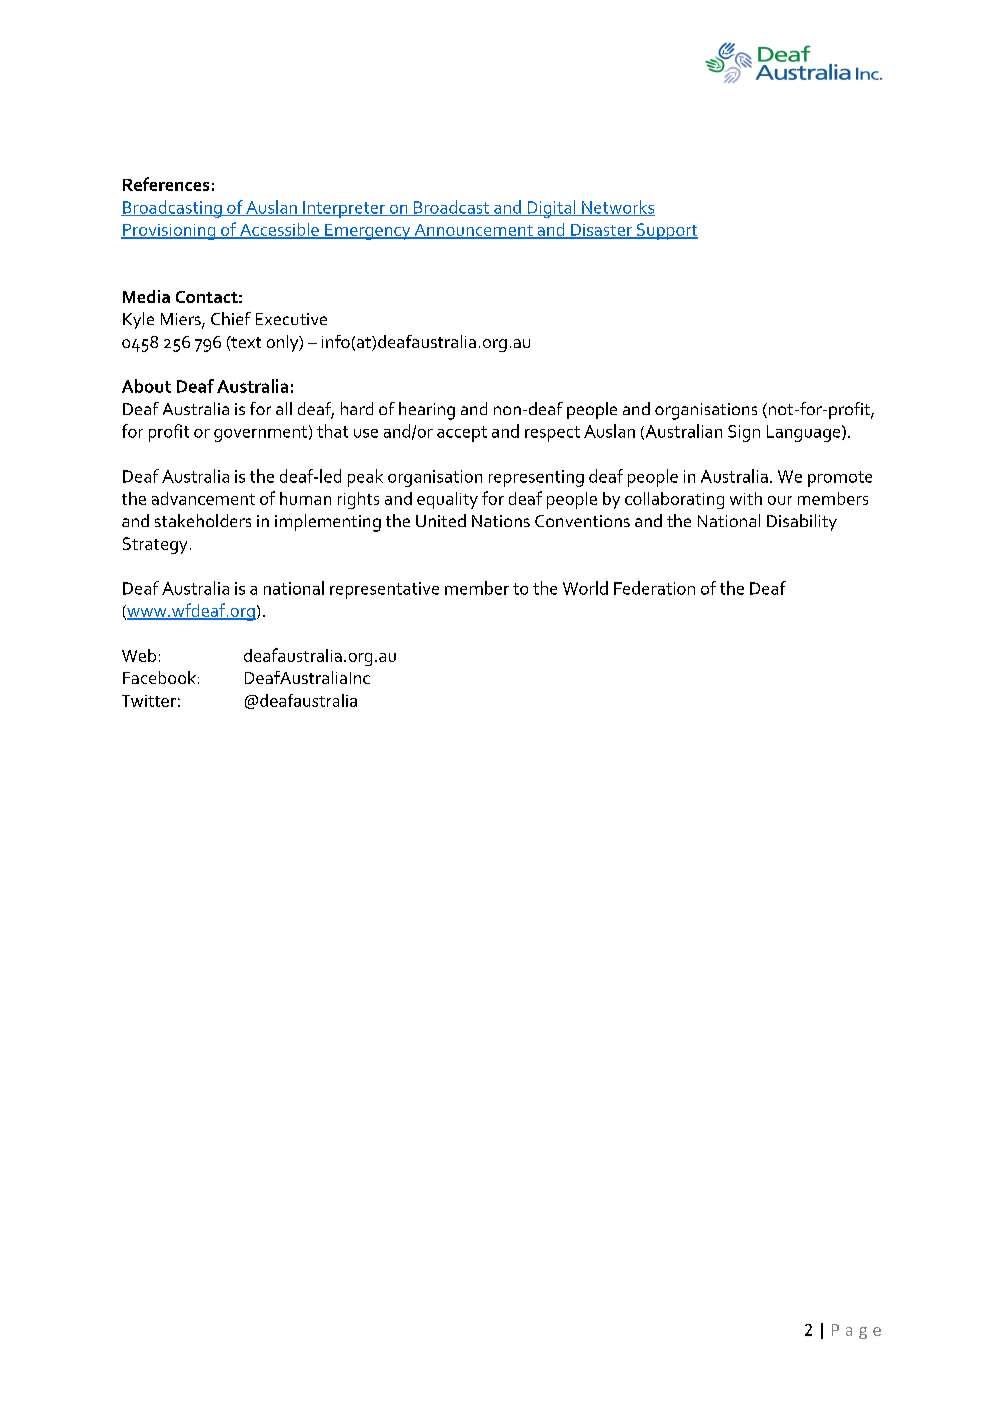  What do you see at coordinates (279, 230) in the document?
I see `Accessible` at bounding box center [279, 230].
